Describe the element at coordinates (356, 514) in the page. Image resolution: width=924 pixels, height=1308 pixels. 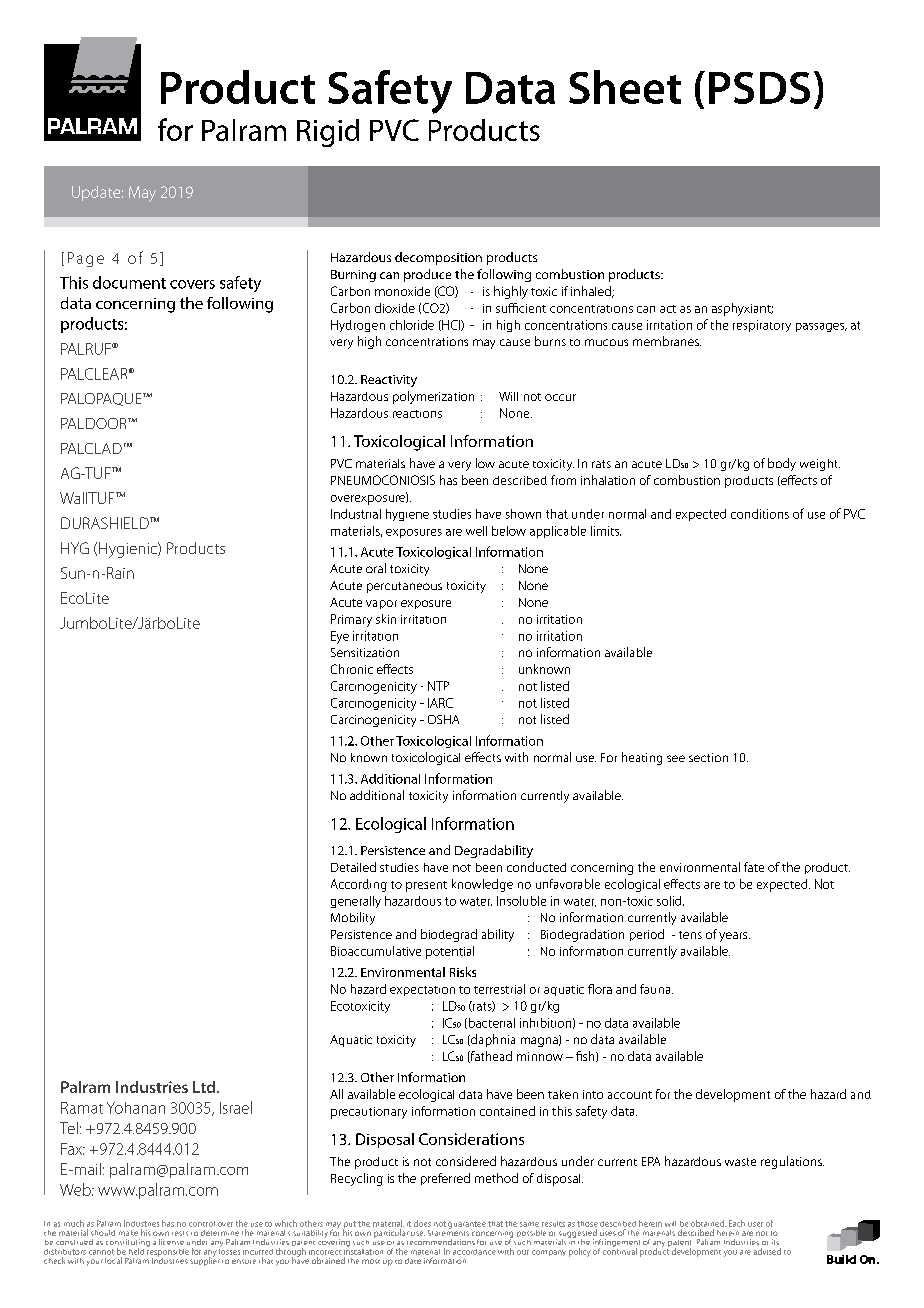
I see `Industrial` at that location.
